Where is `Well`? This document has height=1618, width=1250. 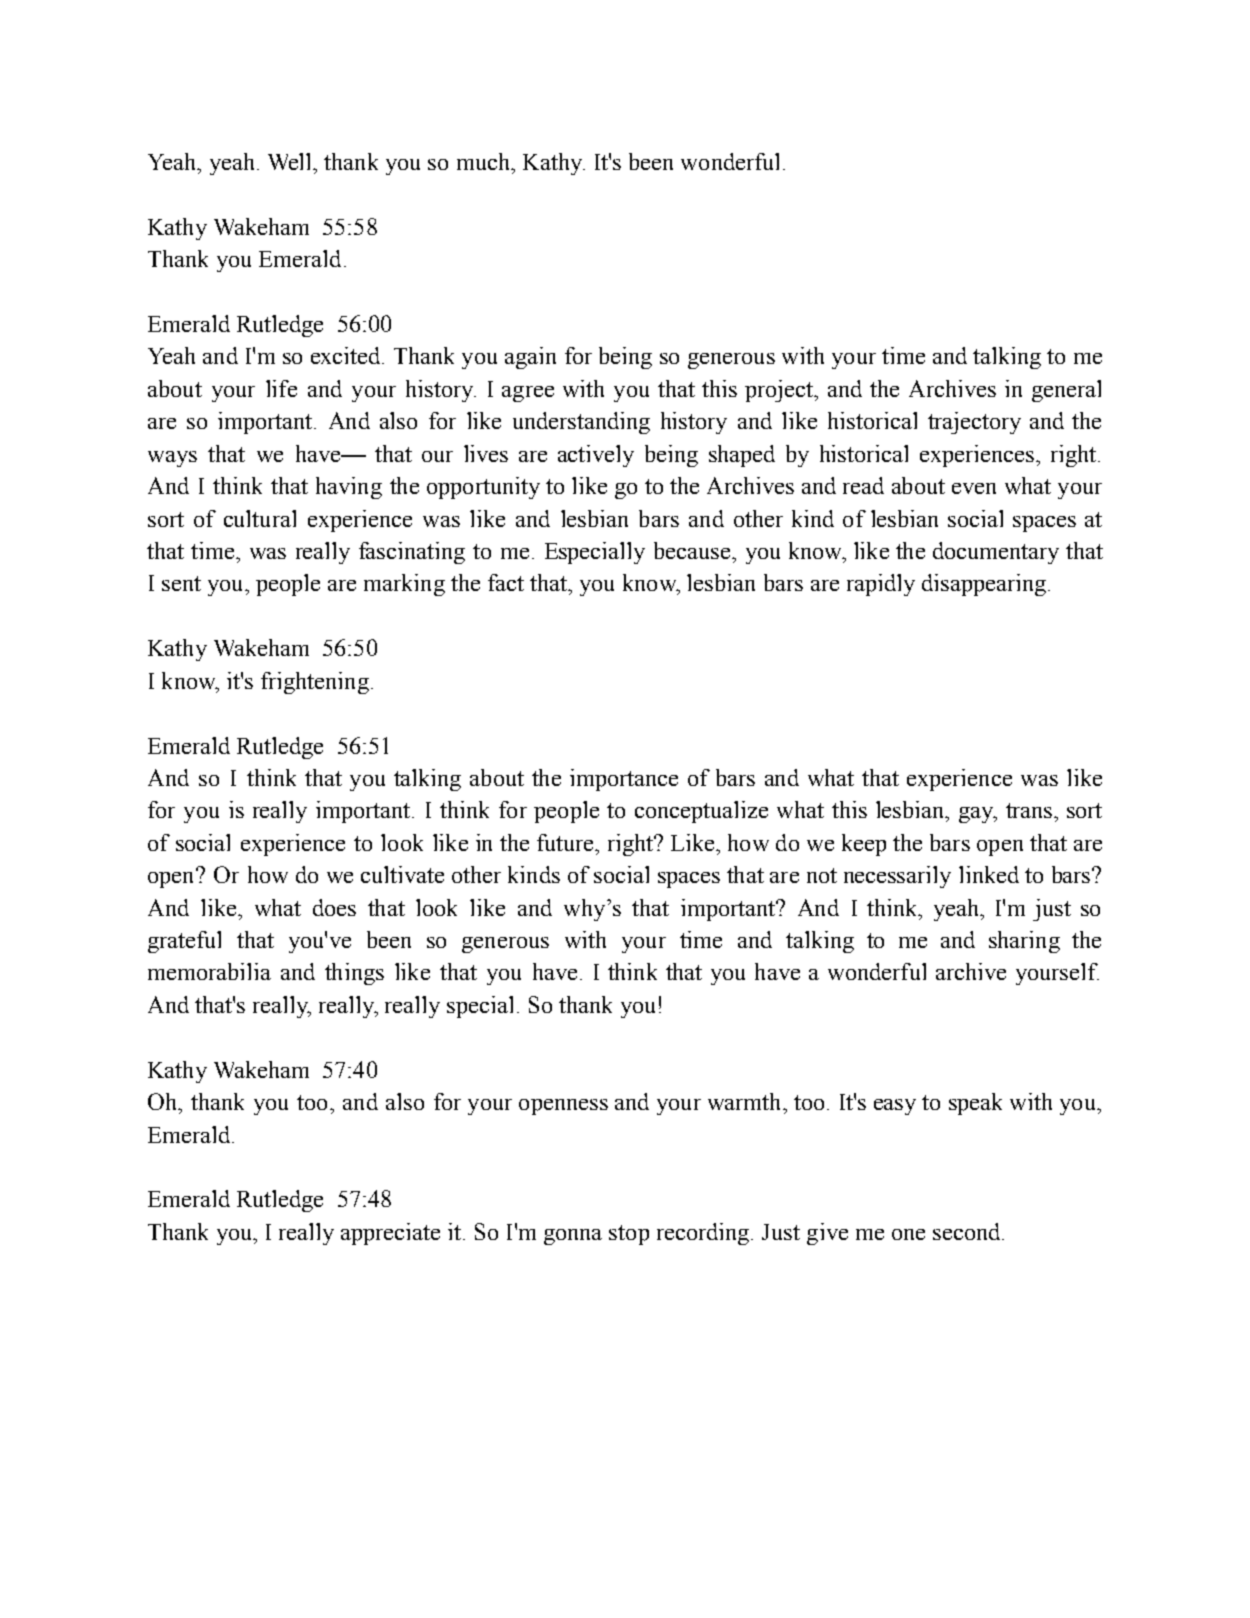
Well is located at coordinates (291, 161).
